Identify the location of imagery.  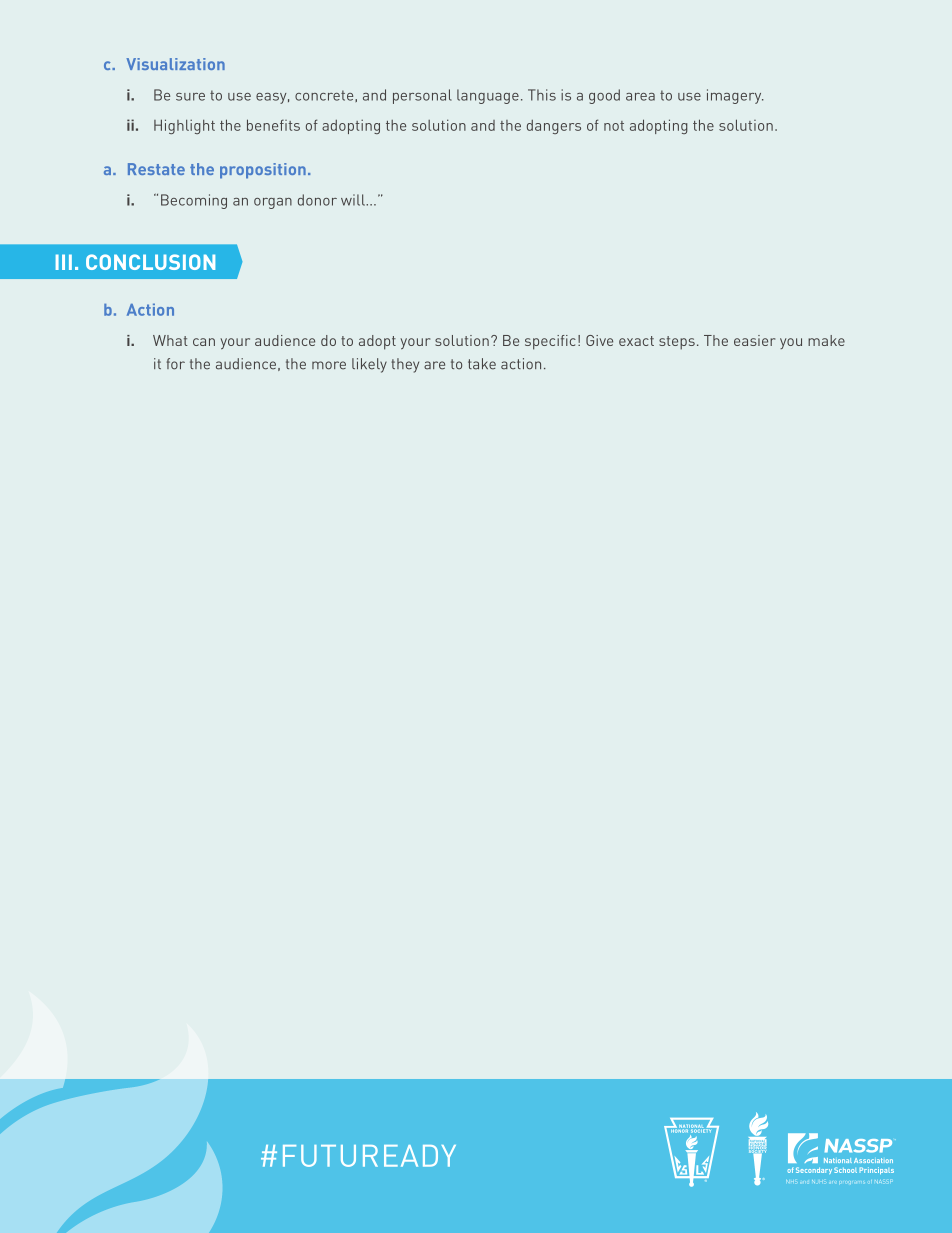
(735, 96).
